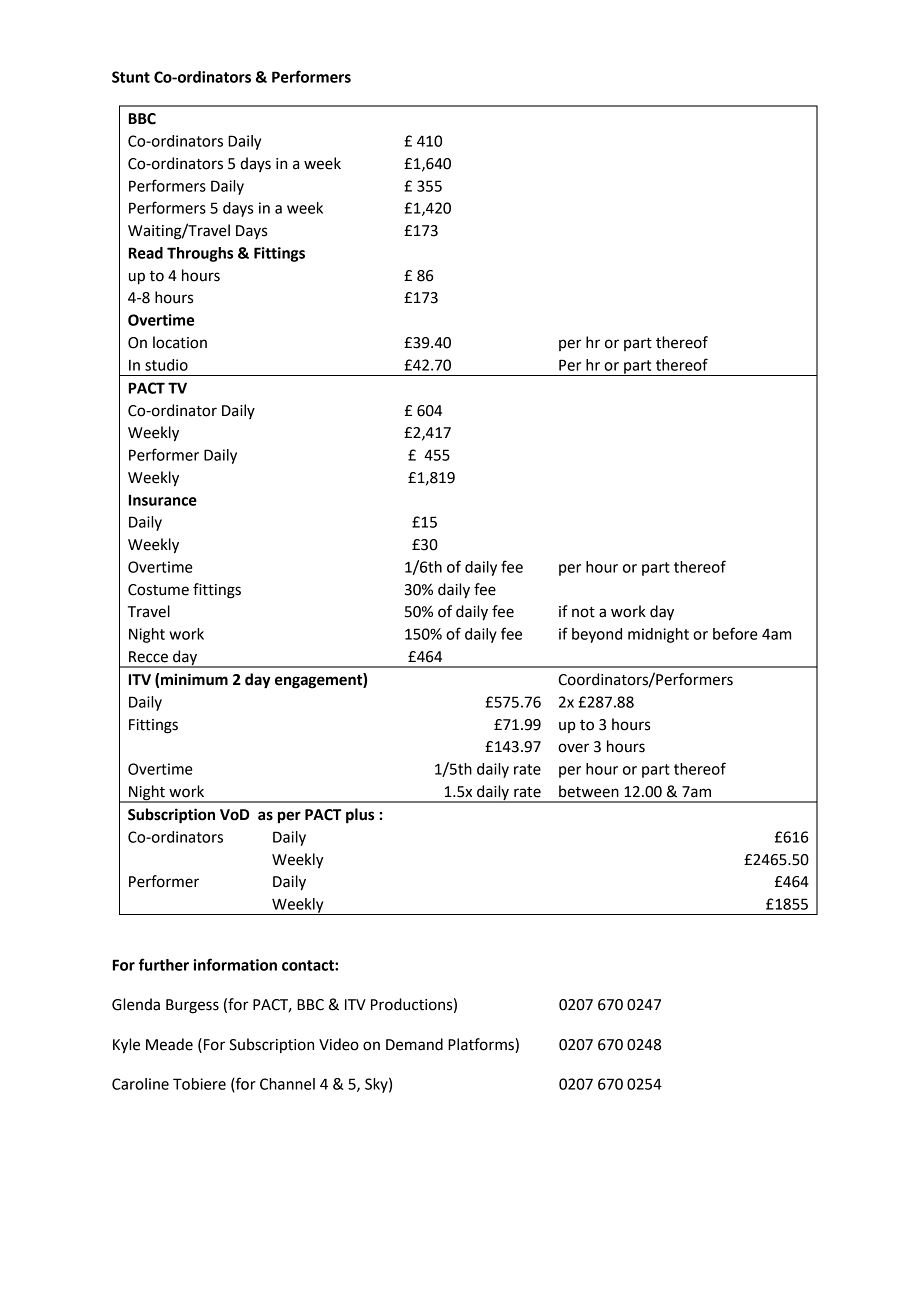 The image size is (924, 1308). Describe the element at coordinates (597, 635) in the screenshot. I see `beyond` at that location.
